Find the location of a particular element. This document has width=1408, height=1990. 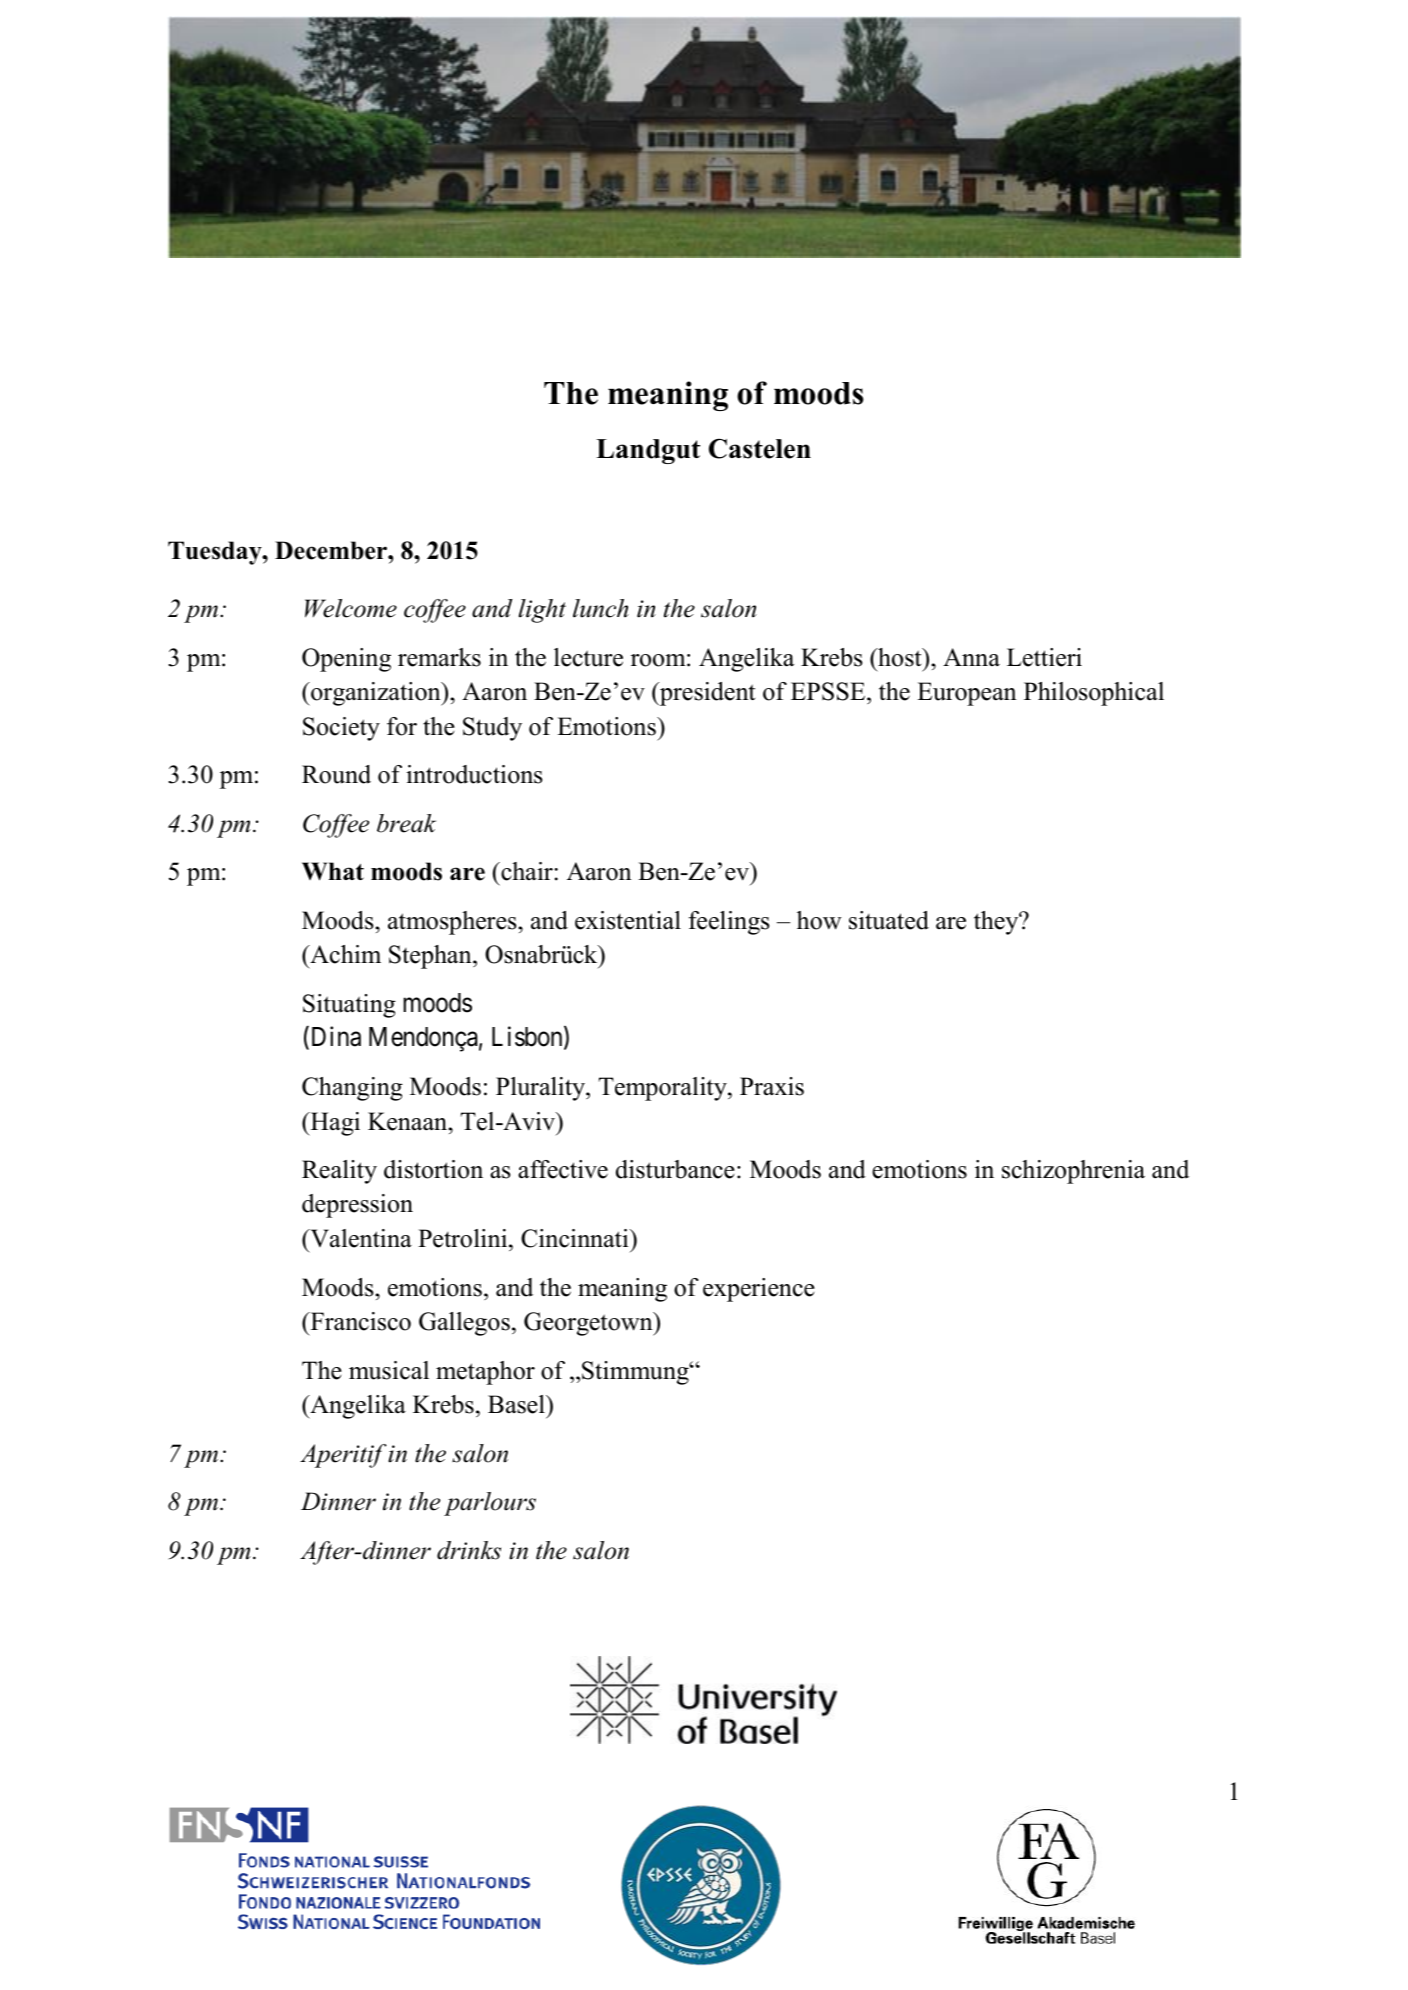

situated is located at coordinates (889, 920).
